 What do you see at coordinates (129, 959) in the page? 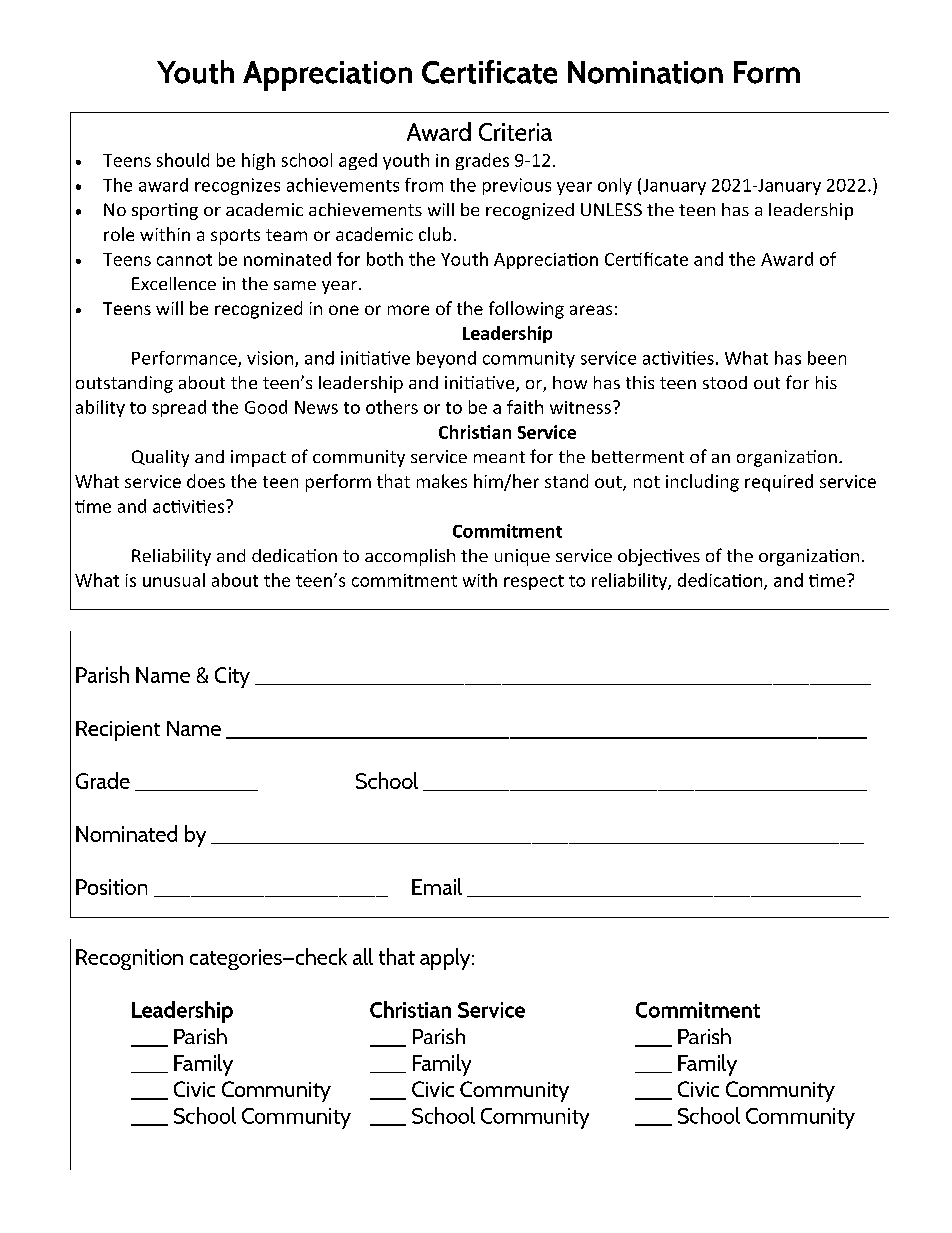
I see `Recognition` at bounding box center [129, 959].
